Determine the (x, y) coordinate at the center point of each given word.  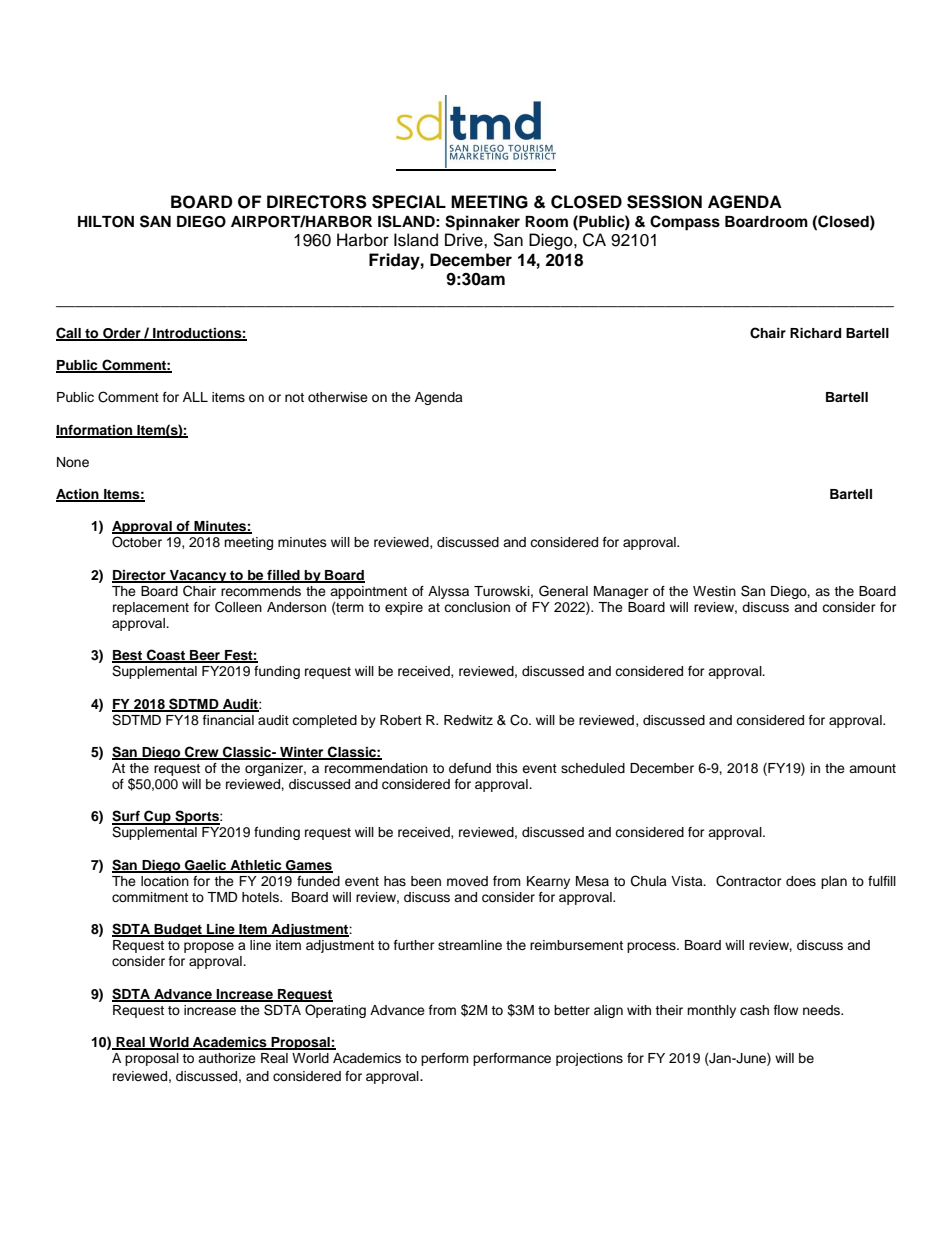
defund (470, 768)
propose (209, 947)
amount (872, 768)
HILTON (106, 222)
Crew (202, 753)
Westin (714, 591)
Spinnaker (482, 223)
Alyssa (448, 592)
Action (78, 495)
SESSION (664, 202)
